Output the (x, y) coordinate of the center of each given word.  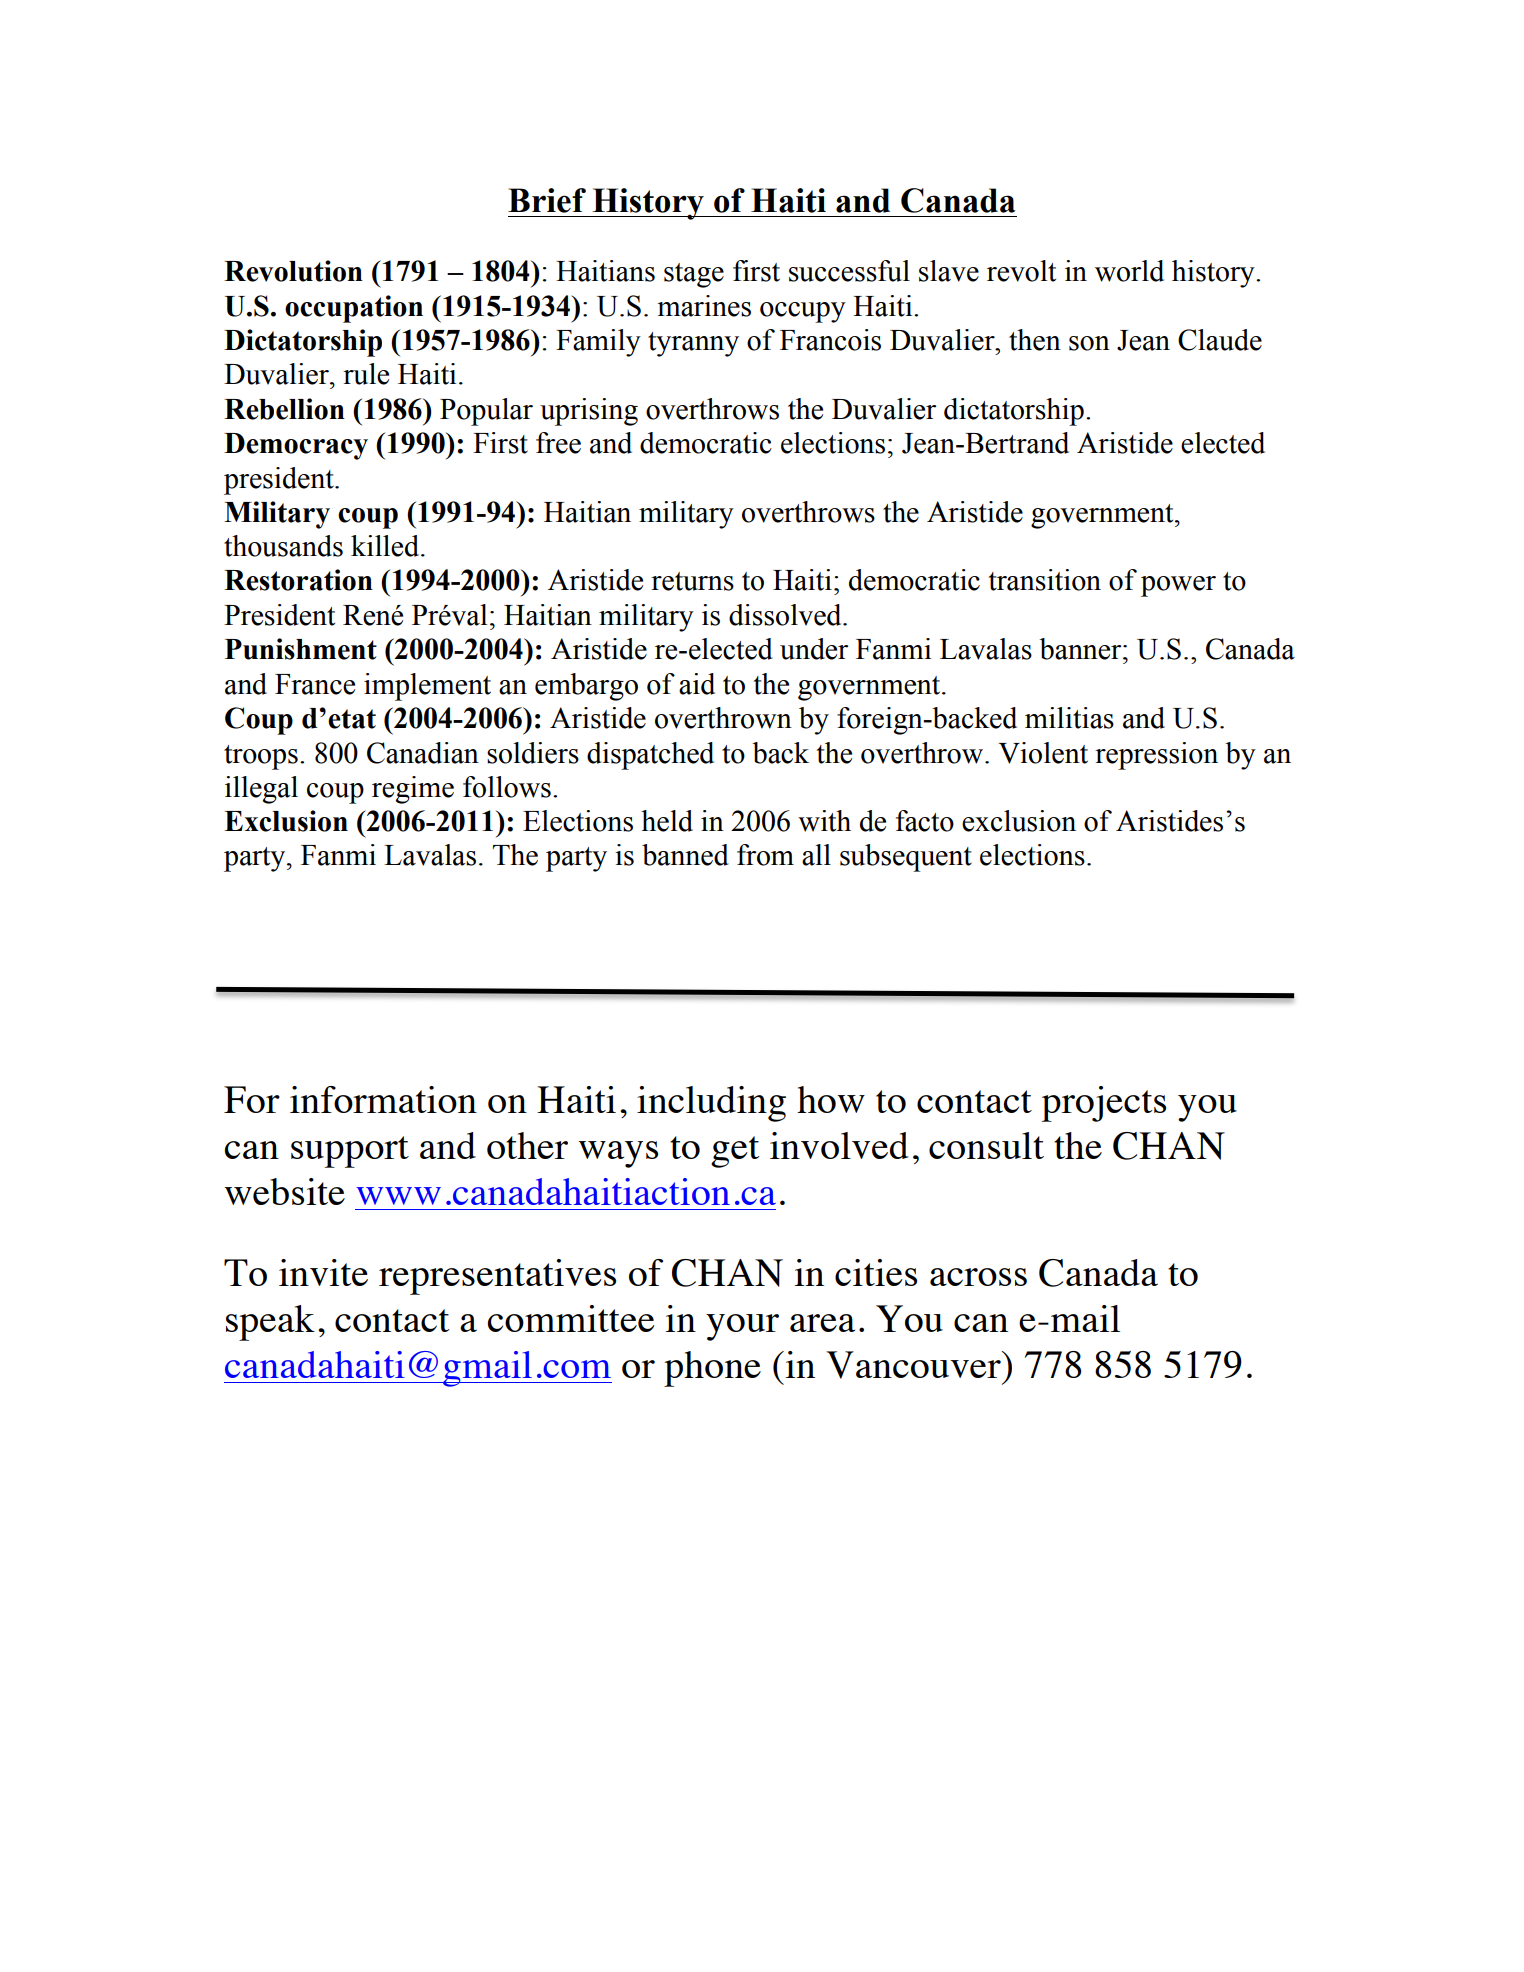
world (1129, 271)
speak (270, 1323)
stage (694, 275)
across (978, 1277)
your (742, 1327)
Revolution (293, 271)
